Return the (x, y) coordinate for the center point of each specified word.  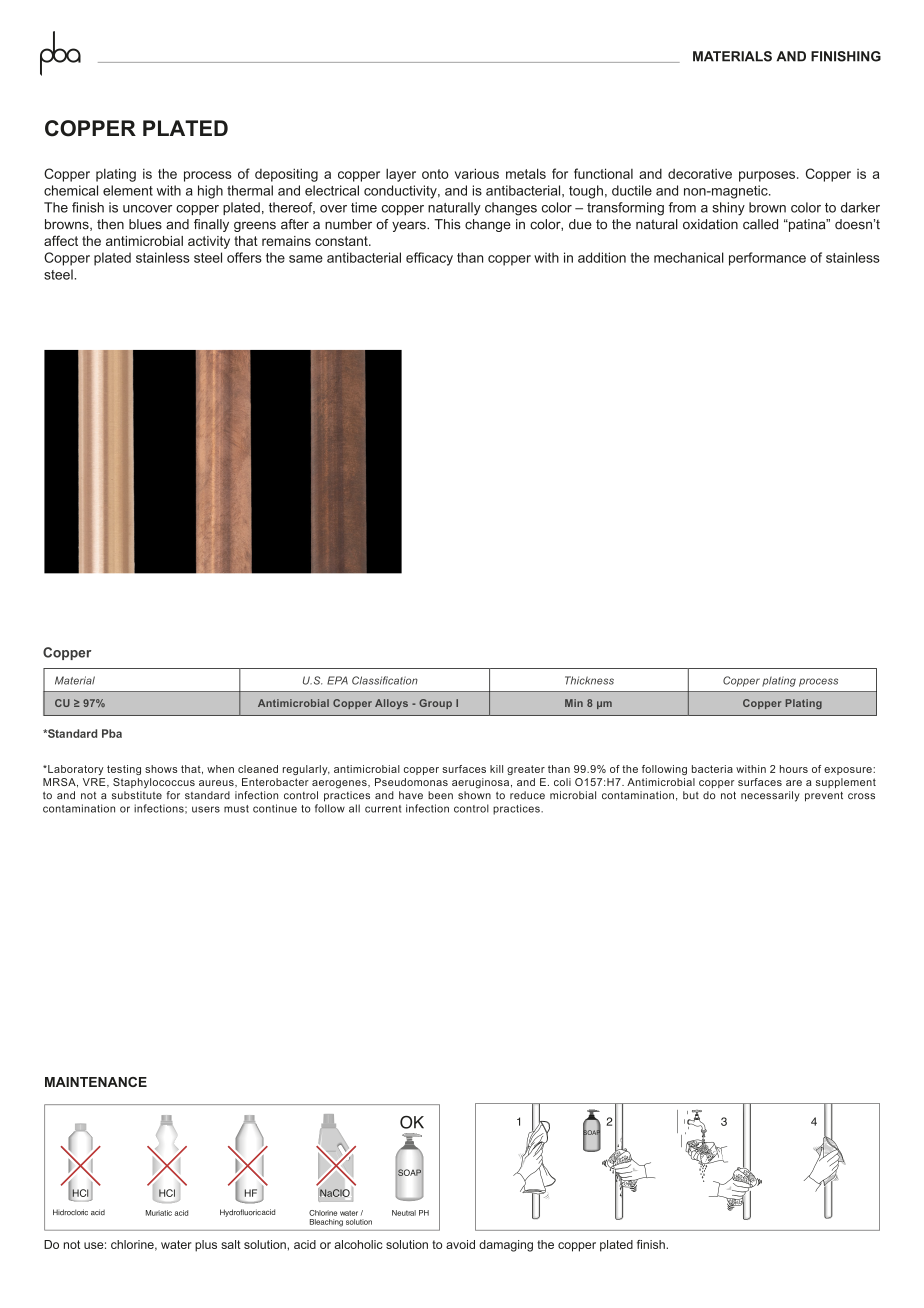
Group (435, 704)
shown (474, 795)
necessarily (770, 796)
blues (145, 224)
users (206, 809)
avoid (460, 1244)
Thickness (589, 680)
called (760, 224)
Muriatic (159, 1213)
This (447, 224)
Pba (112, 733)
